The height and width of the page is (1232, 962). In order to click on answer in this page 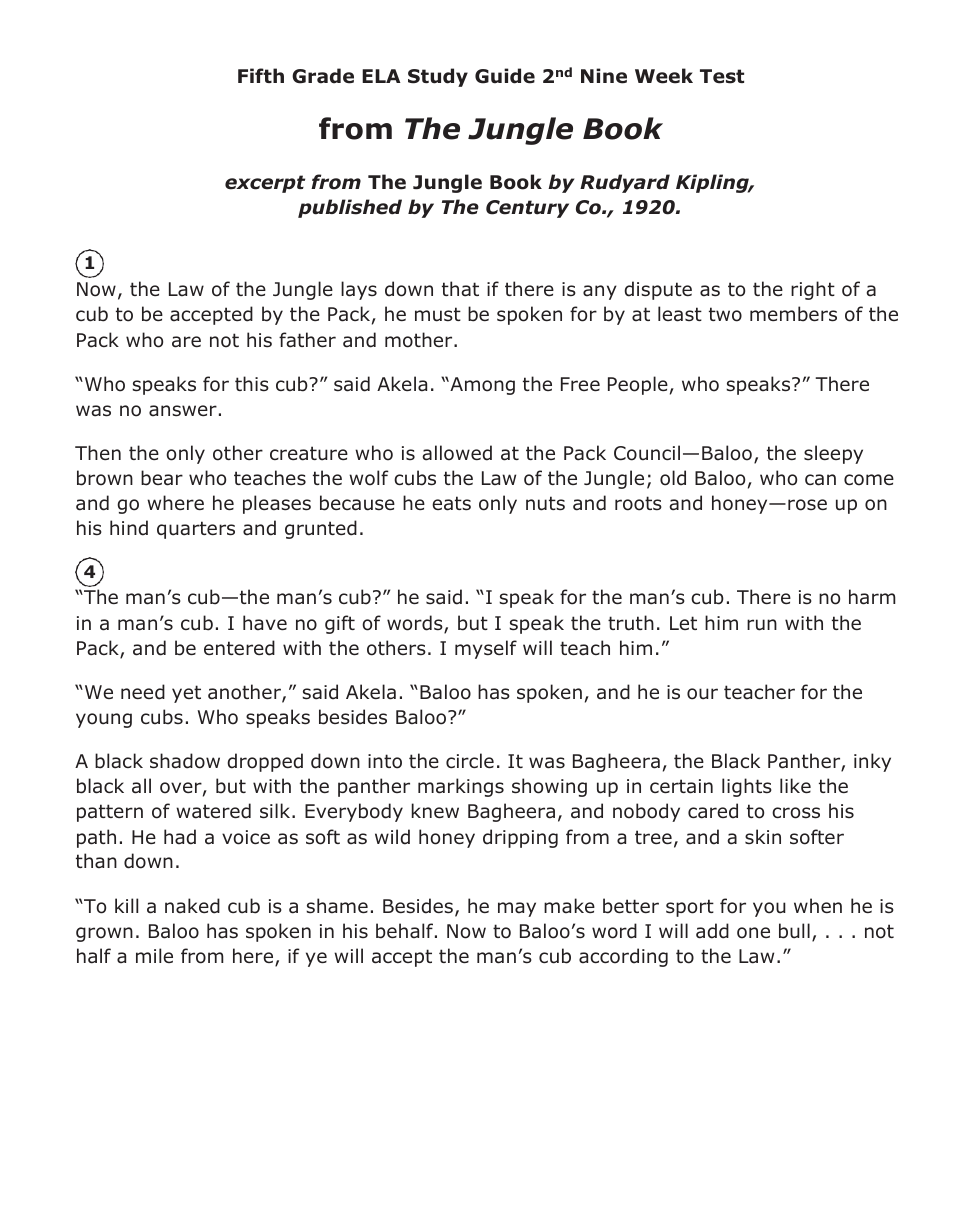, I will do `click(183, 411)`.
